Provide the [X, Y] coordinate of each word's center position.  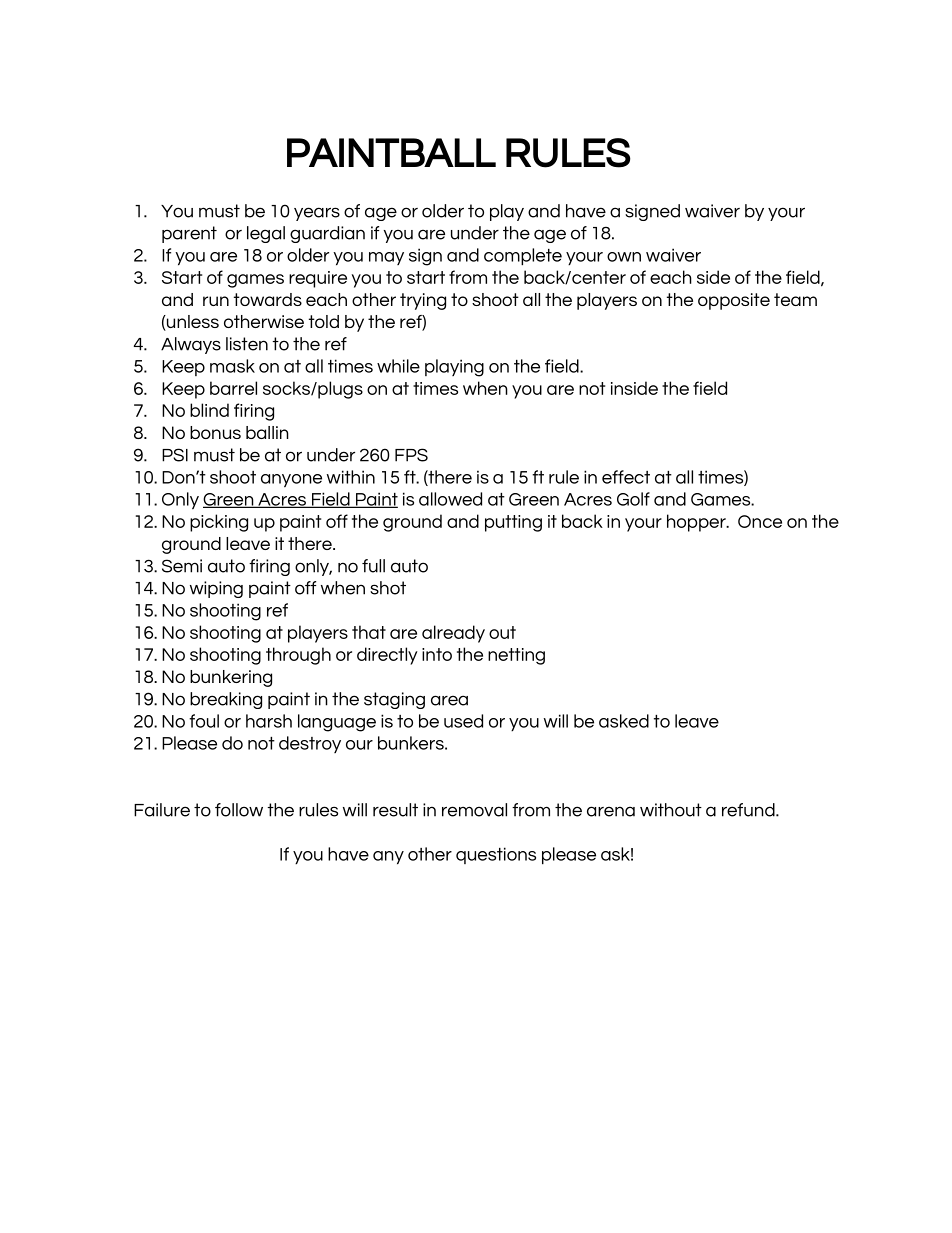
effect [626, 477]
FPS [411, 455]
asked [624, 721]
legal [266, 234]
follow [239, 810]
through [298, 656]
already [453, 634]
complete [523, 257]
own [624, 257]
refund [749, 810]
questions [496, 855]
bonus [215, 432]
